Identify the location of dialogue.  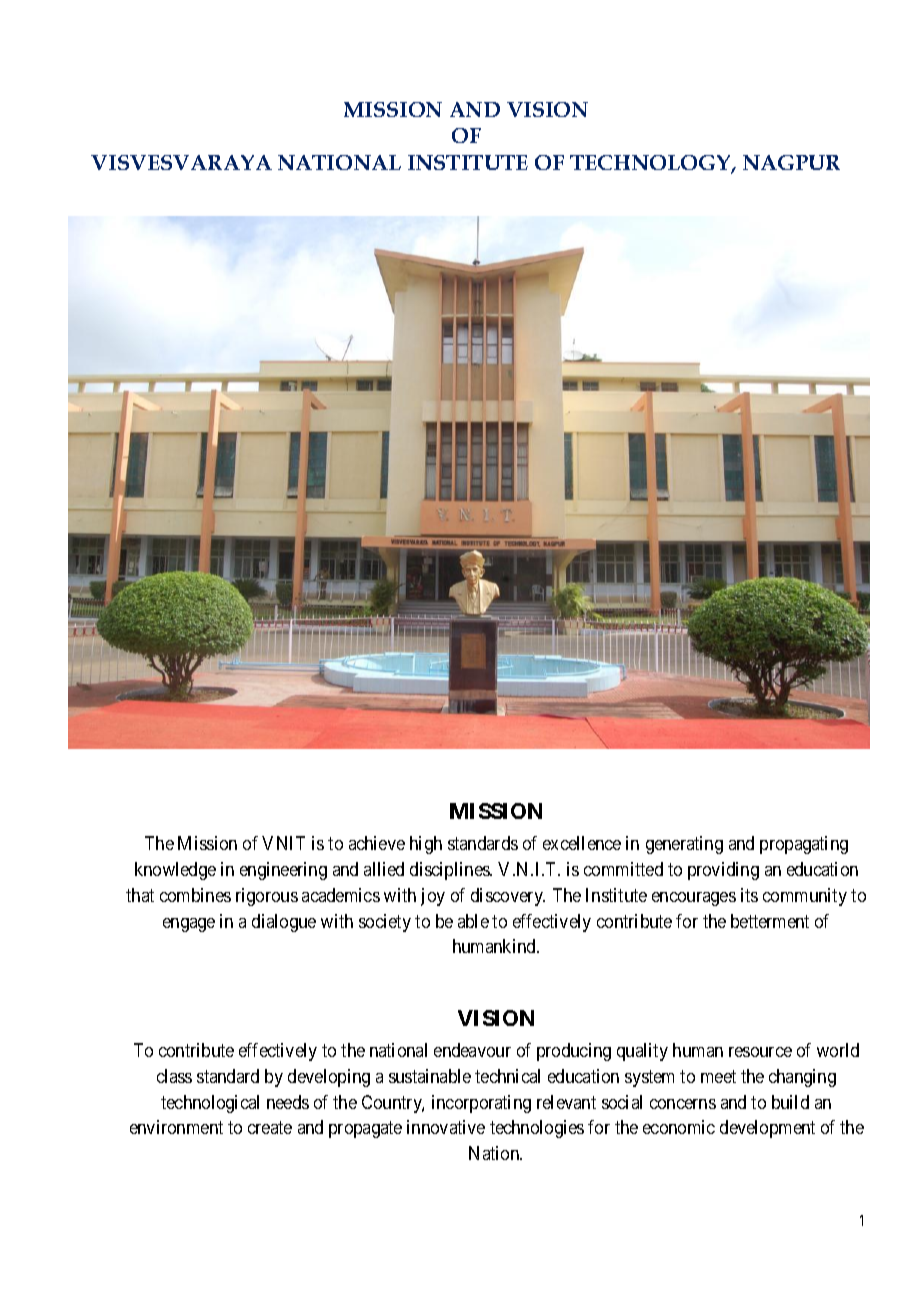
(284, 923).
